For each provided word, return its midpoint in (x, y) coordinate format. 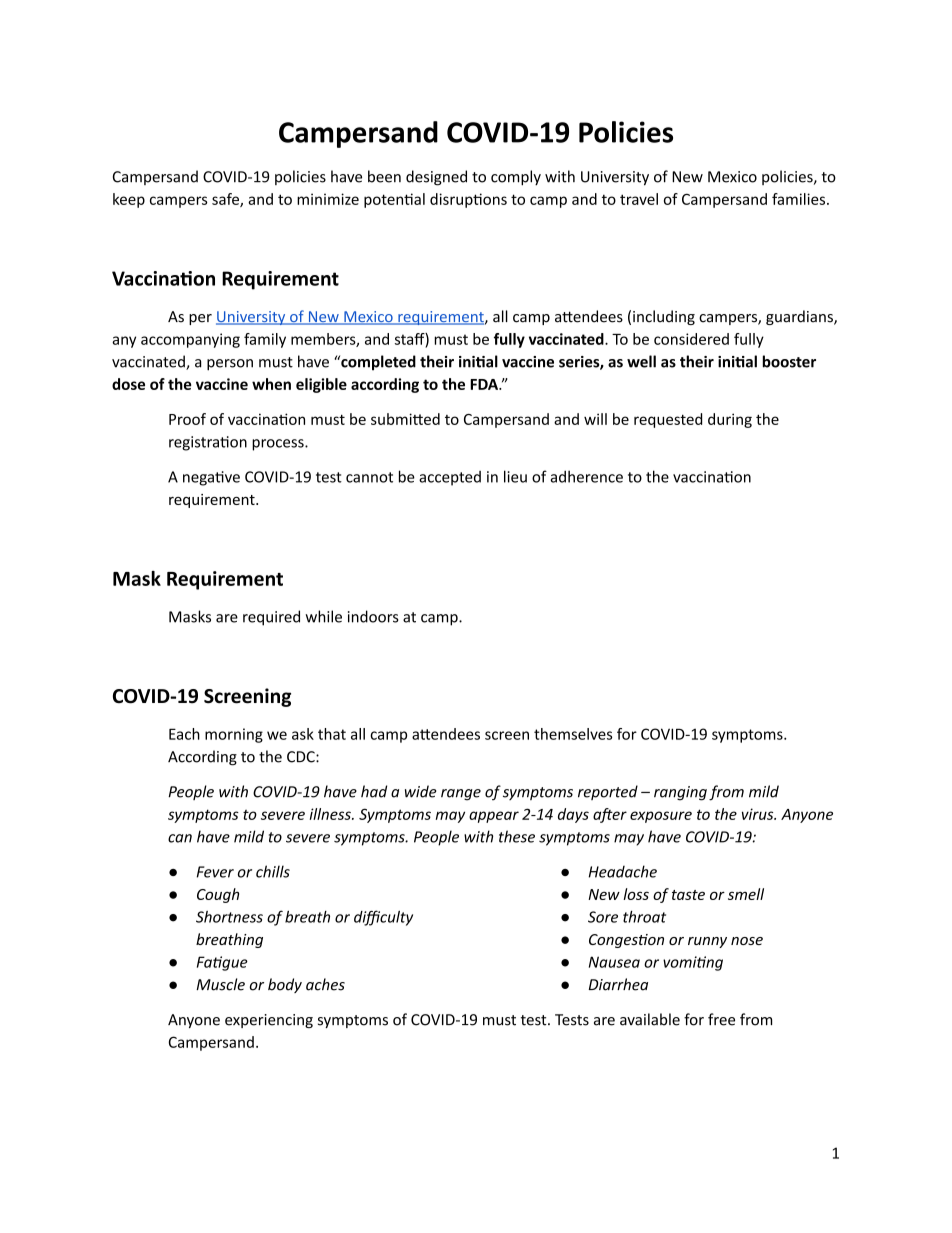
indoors (373, 616)
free (721, 1019)
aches (325, 984)
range (461, 795)
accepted (450, 478)
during (730, 420)
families (800, 199)
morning (234, 735)
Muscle (220, 984)
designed (436, 178)
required (271, 618)
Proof (187, 419)
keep (129, 200)
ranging (680, 793)
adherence (586, 476)
